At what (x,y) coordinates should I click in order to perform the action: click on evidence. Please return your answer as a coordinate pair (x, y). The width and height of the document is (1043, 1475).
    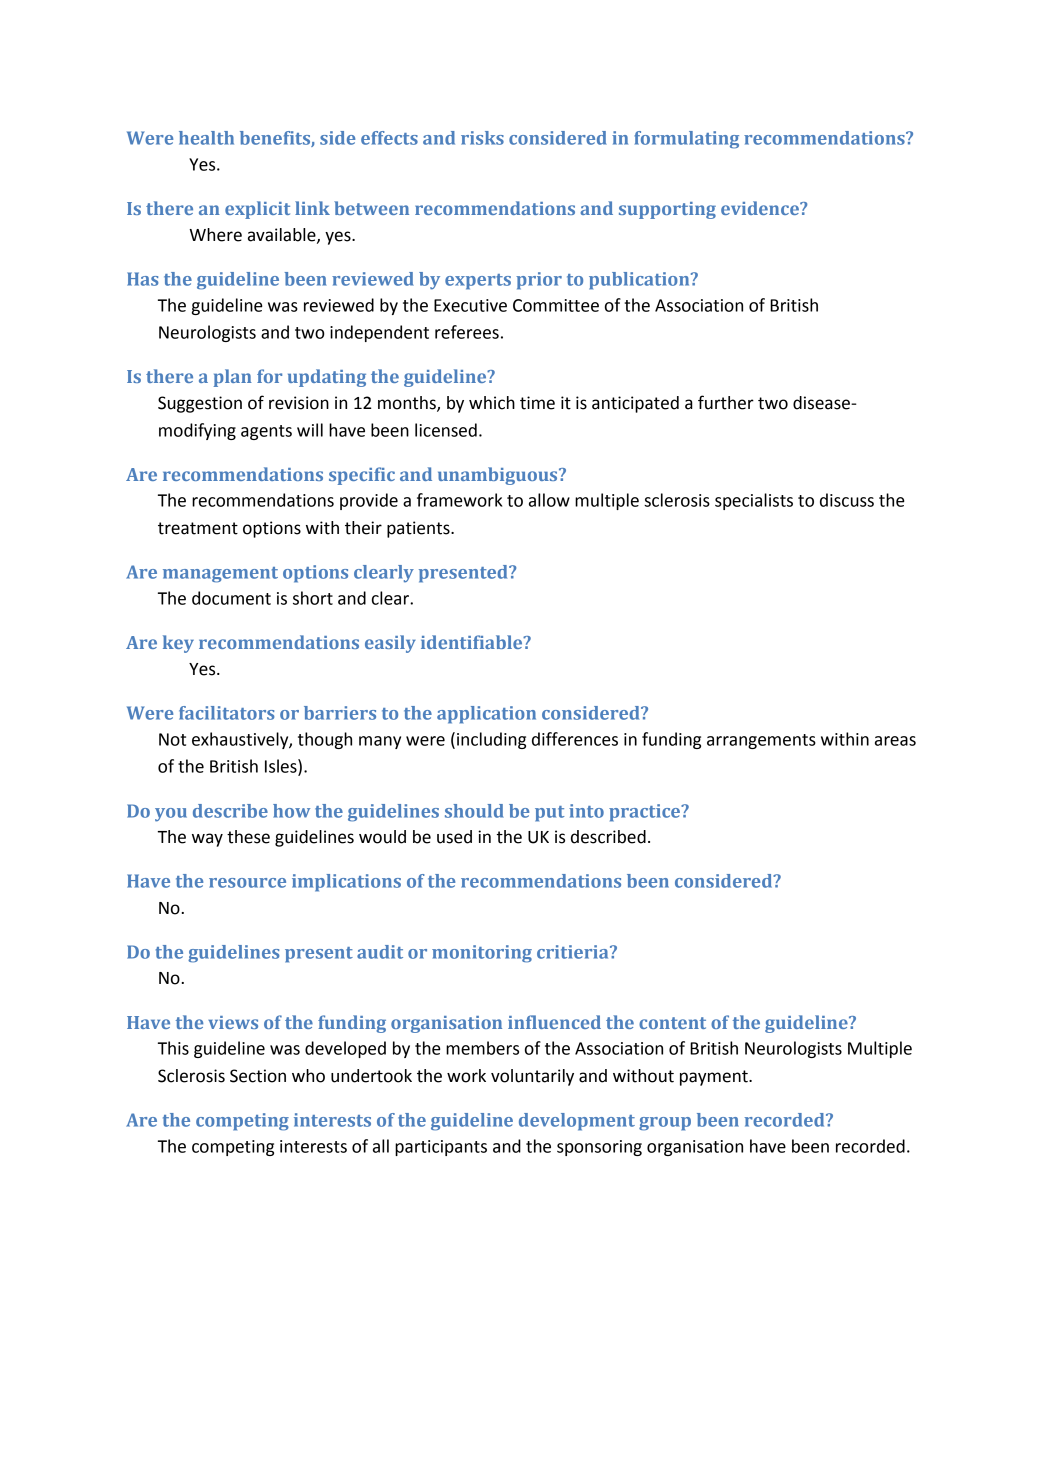
    Looking at the image, I should click on (761, 208).
